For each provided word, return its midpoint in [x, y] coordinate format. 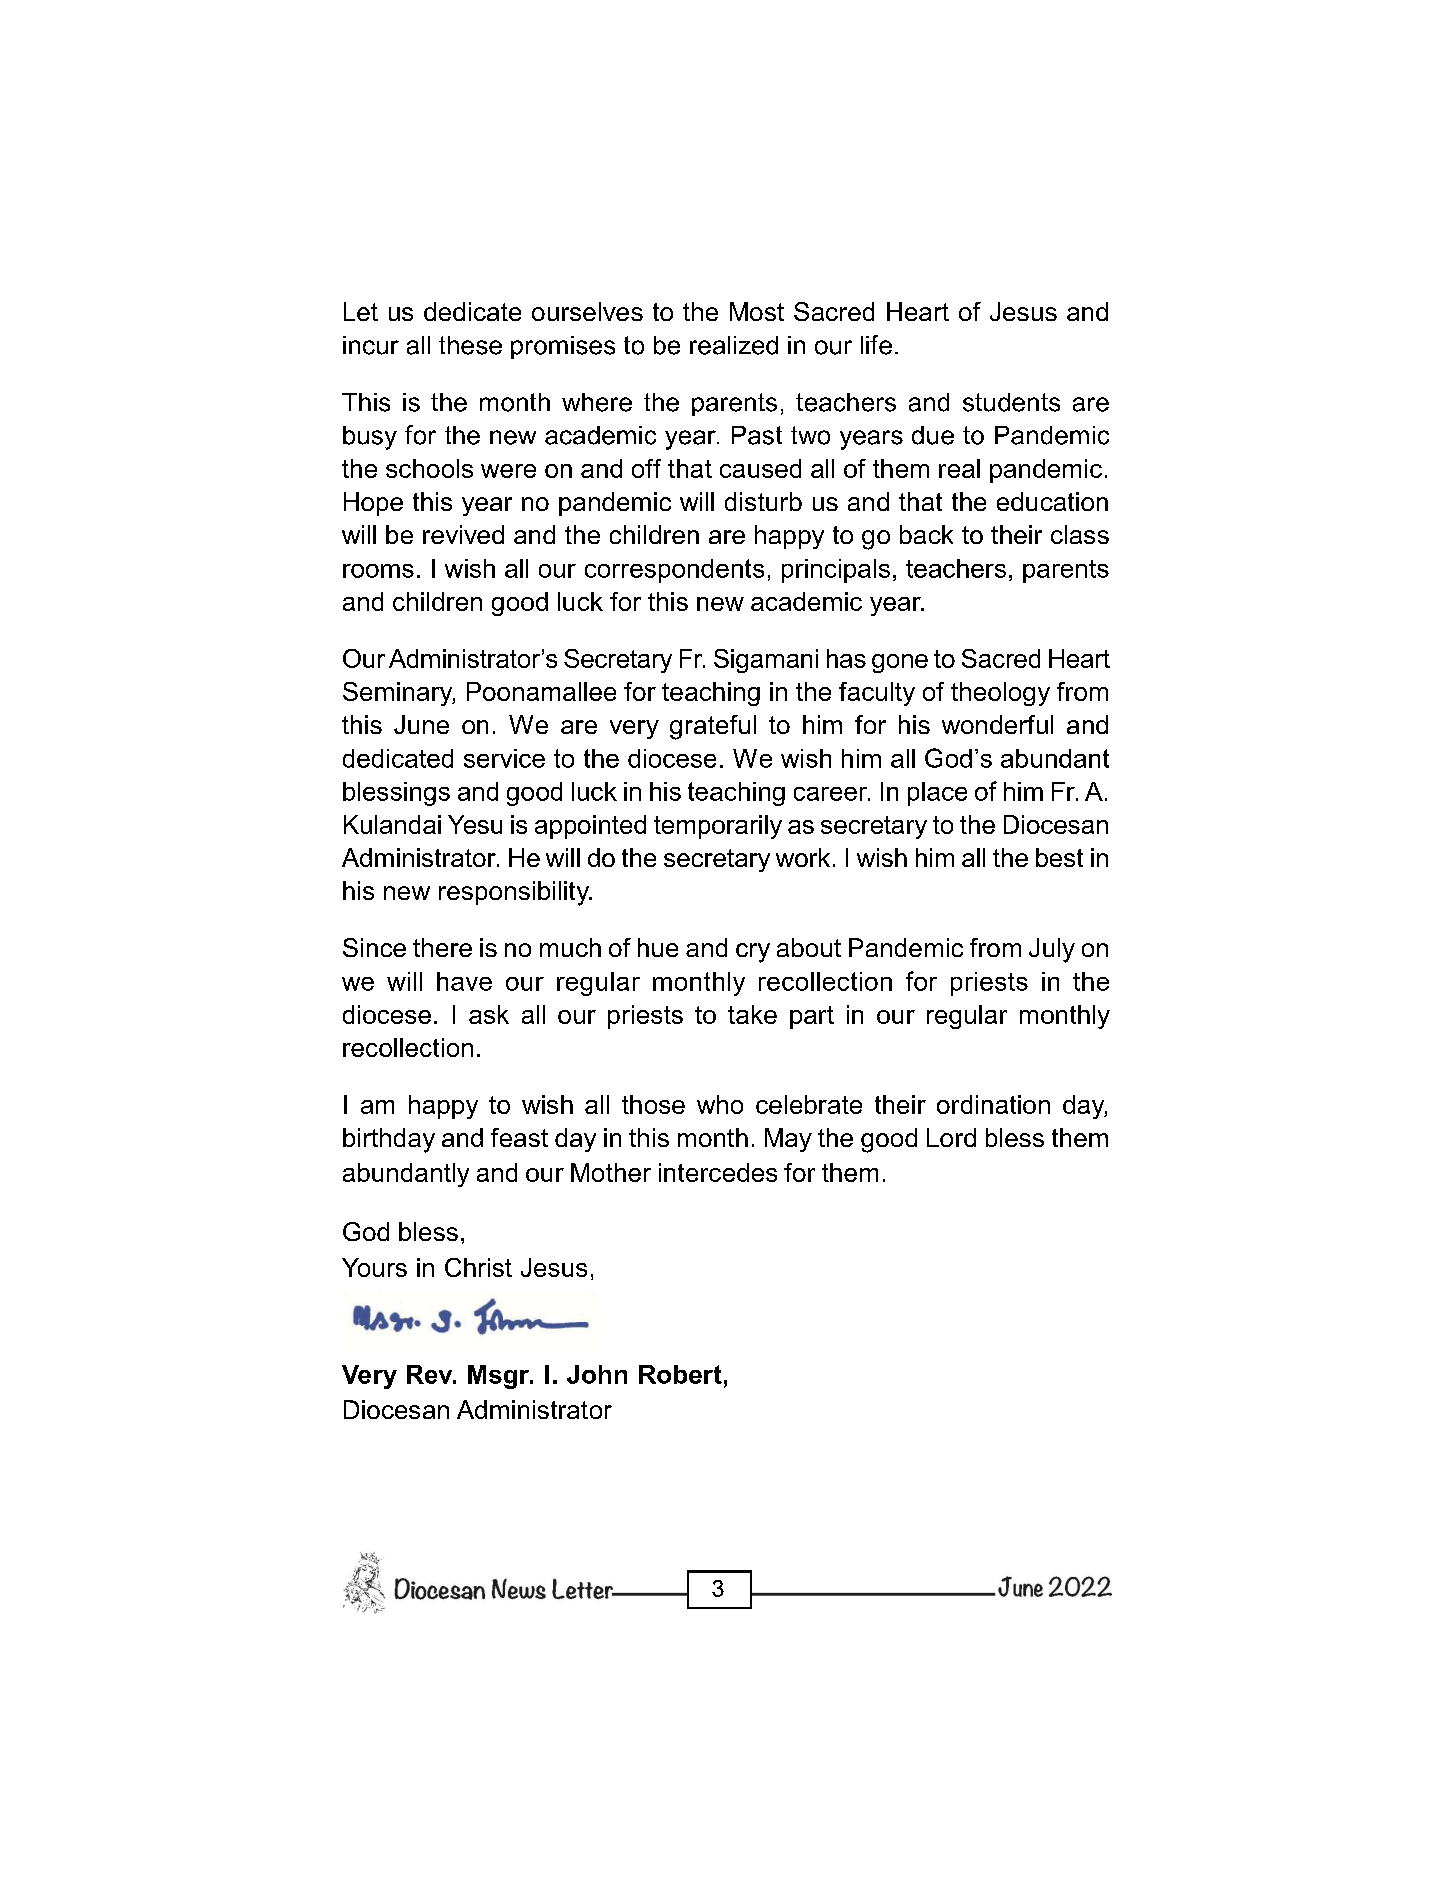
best [1059, 857]
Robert [680, 1374]
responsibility [515, 893]
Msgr [500, 1377]
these [470, 345]
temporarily [718, 827]
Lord [951, 1137]
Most [757, 311]
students [1011, 402]
